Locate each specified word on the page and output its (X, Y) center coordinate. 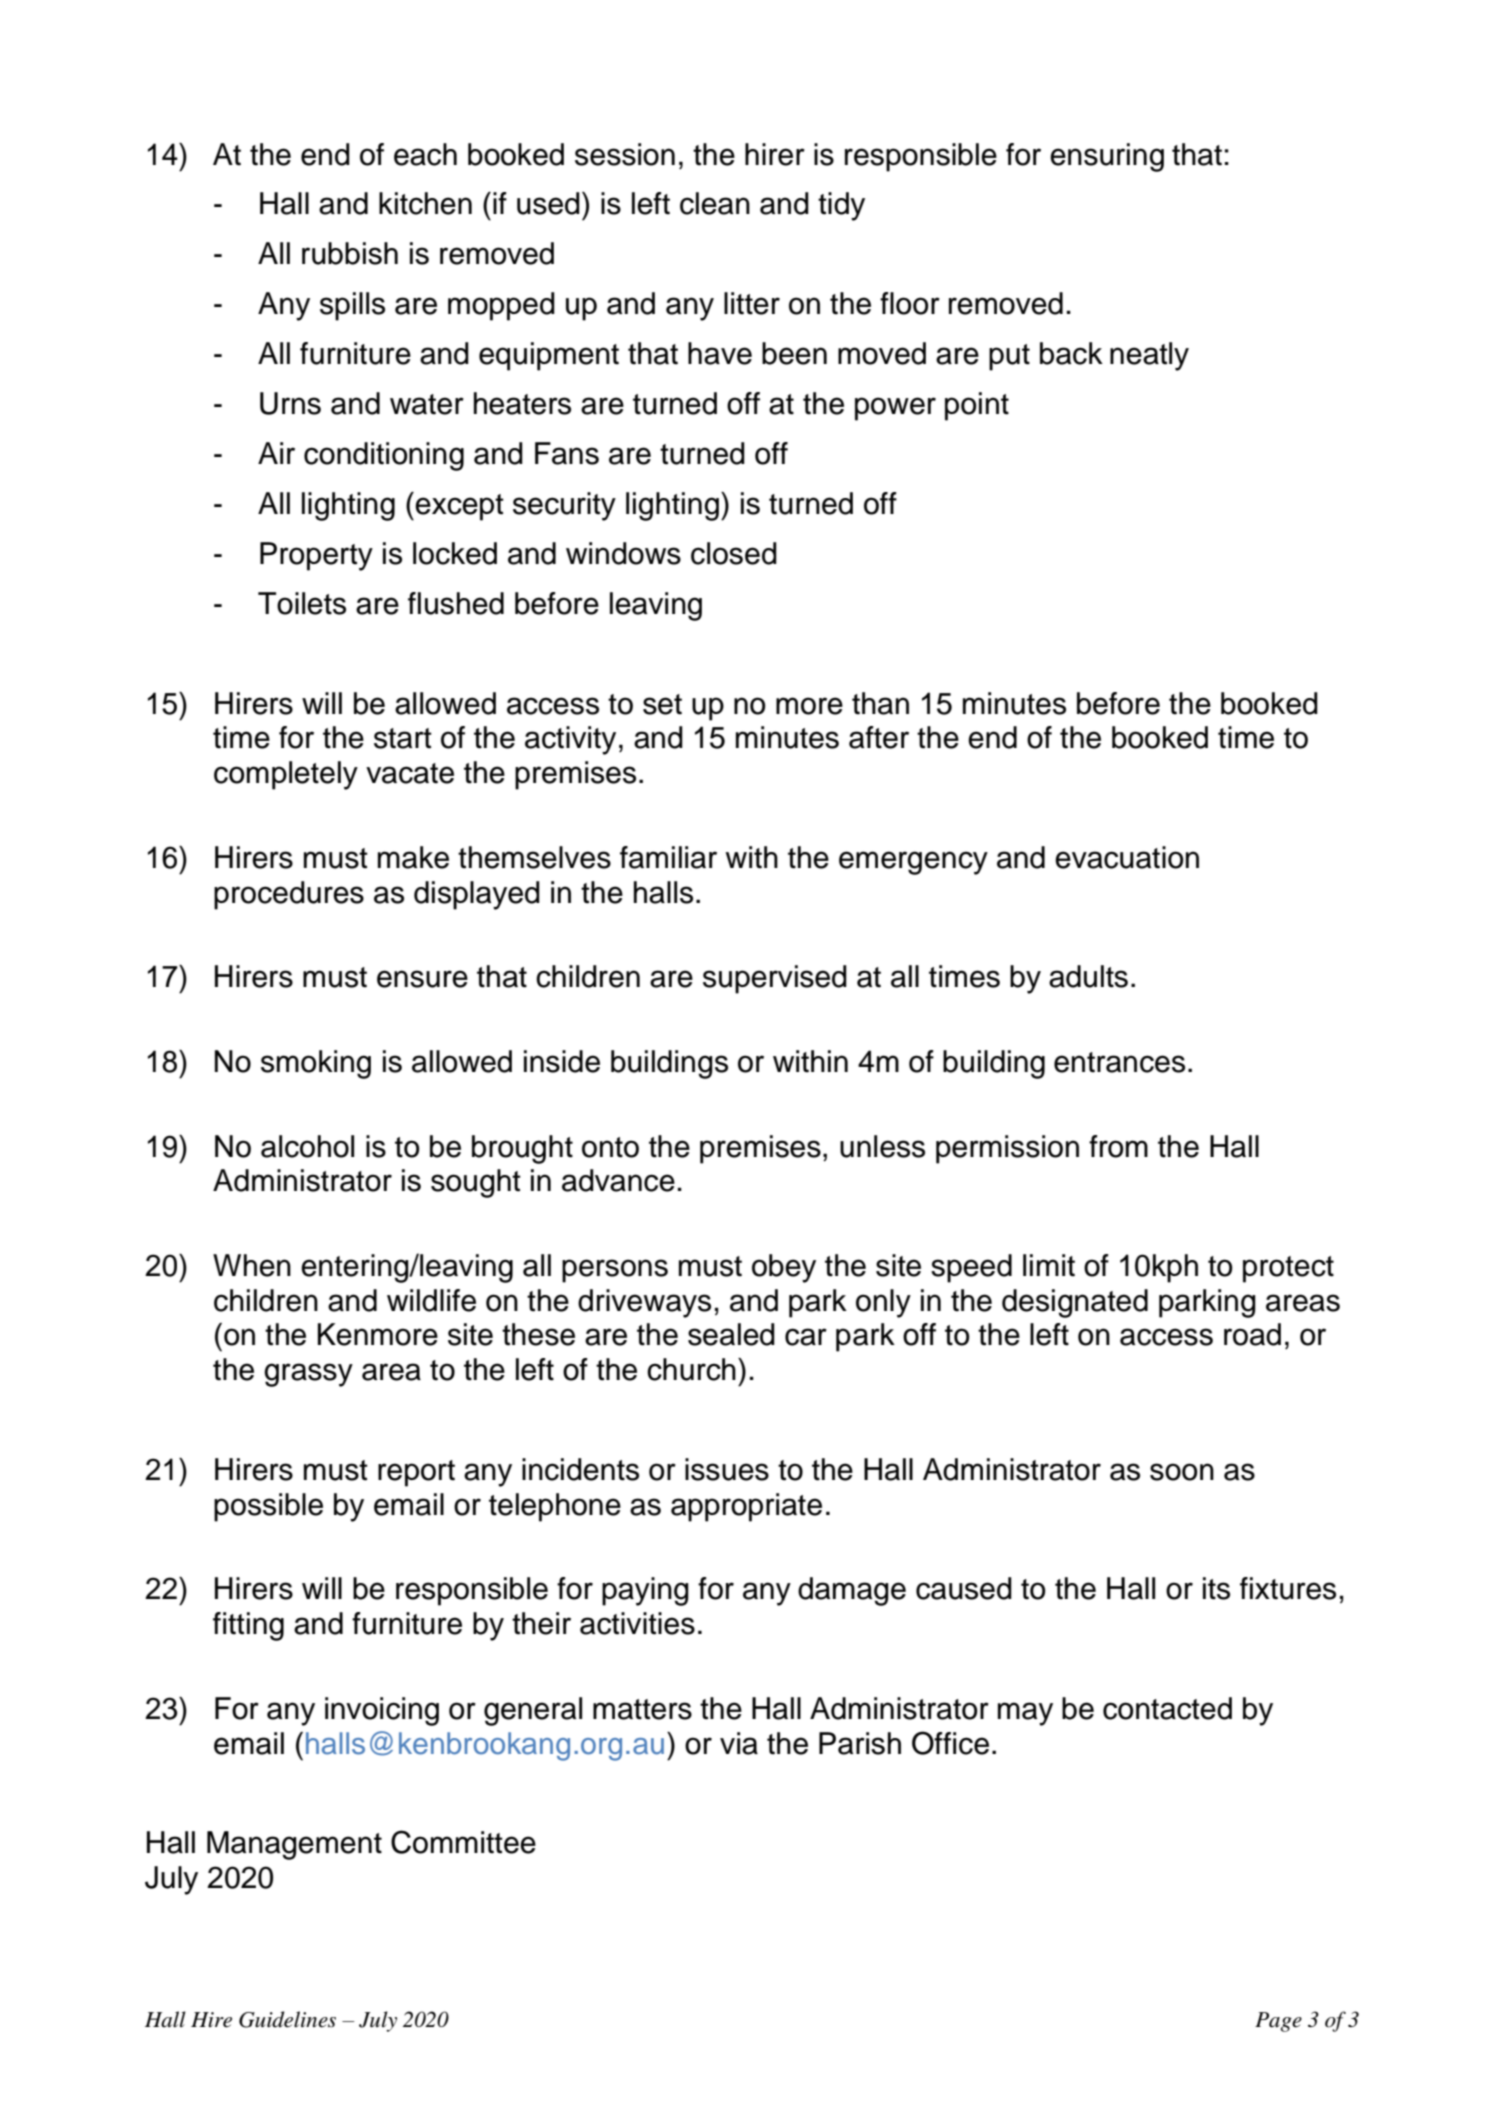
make (413, 857)
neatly (1149, 356)
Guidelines (287, 2019)
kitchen (425, 203)
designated (1075, 1303)
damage (852, 1591)
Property (316, 556)
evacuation (1127, 857)
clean (715, 203)
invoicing (382, 1711)
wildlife (431, 1300)
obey (784, 1268)
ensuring (1107, 157)
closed (734, 553)
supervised (775, 979)
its (1216, 1588)
